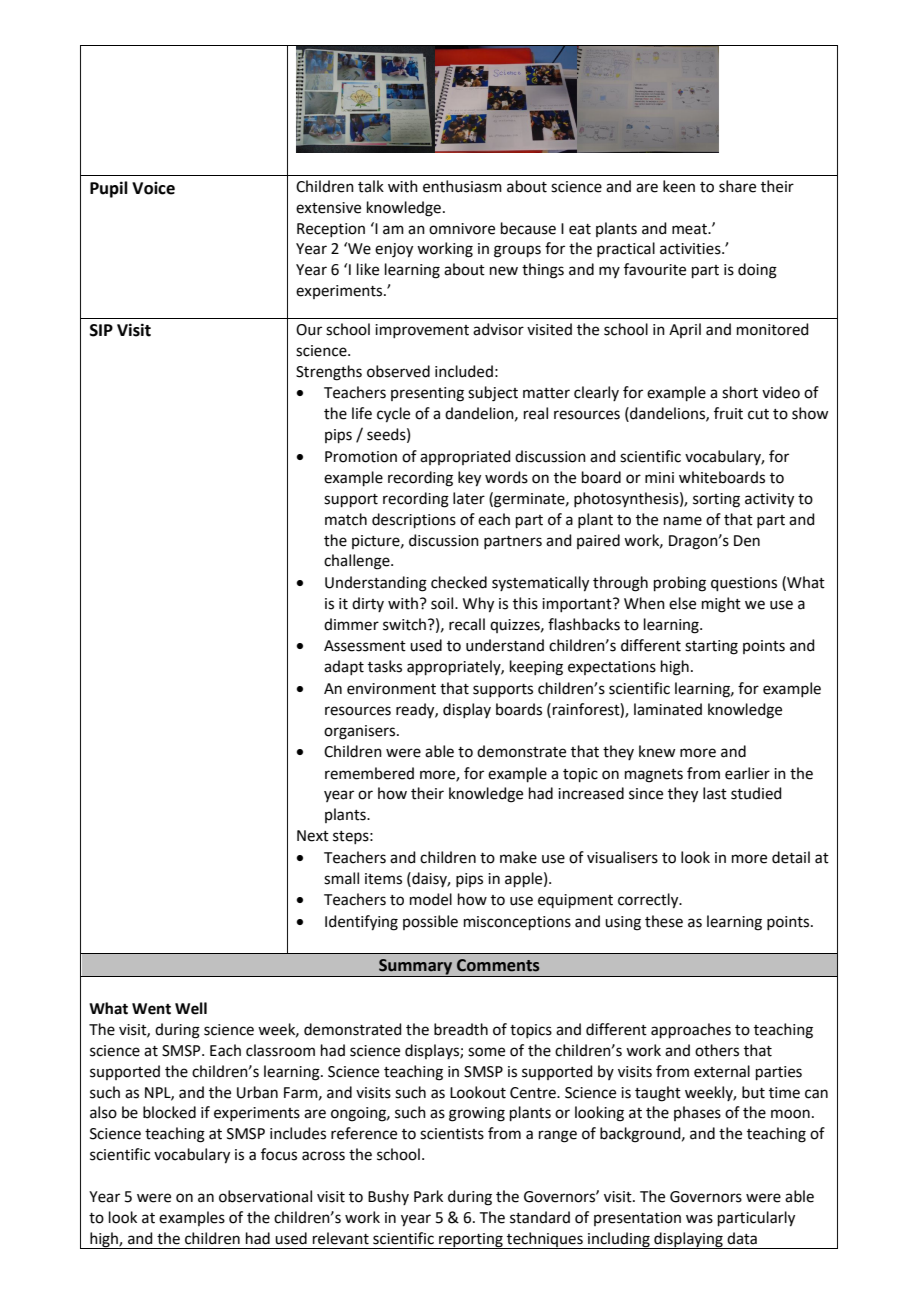 The width and height of the screenshot is (924, 1308). What do you see at coordinates (191, 1008) in the screenshot?
I see `Well` at bounding box center [191, 1008].
